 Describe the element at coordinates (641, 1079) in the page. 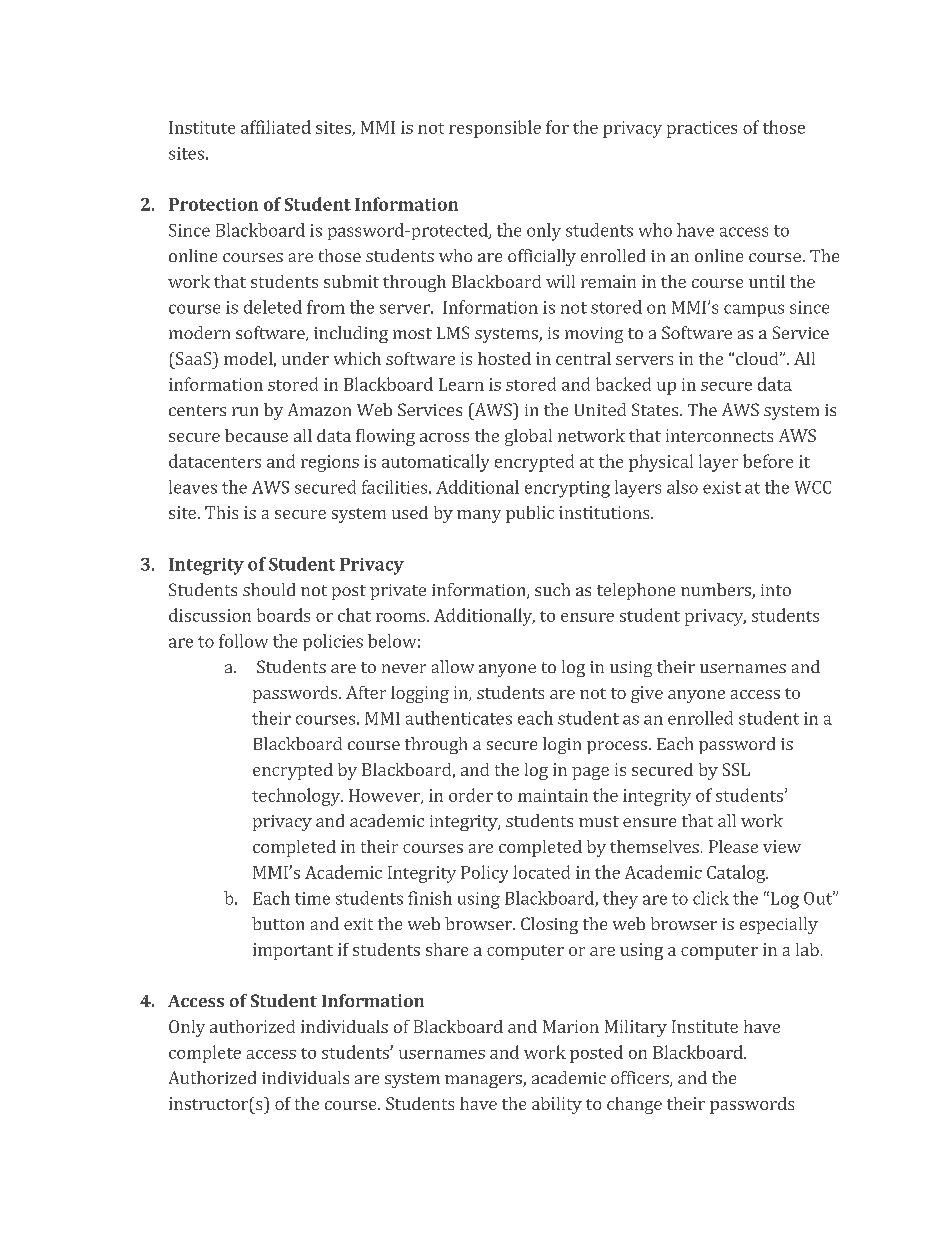

I see `officers` at that location.
